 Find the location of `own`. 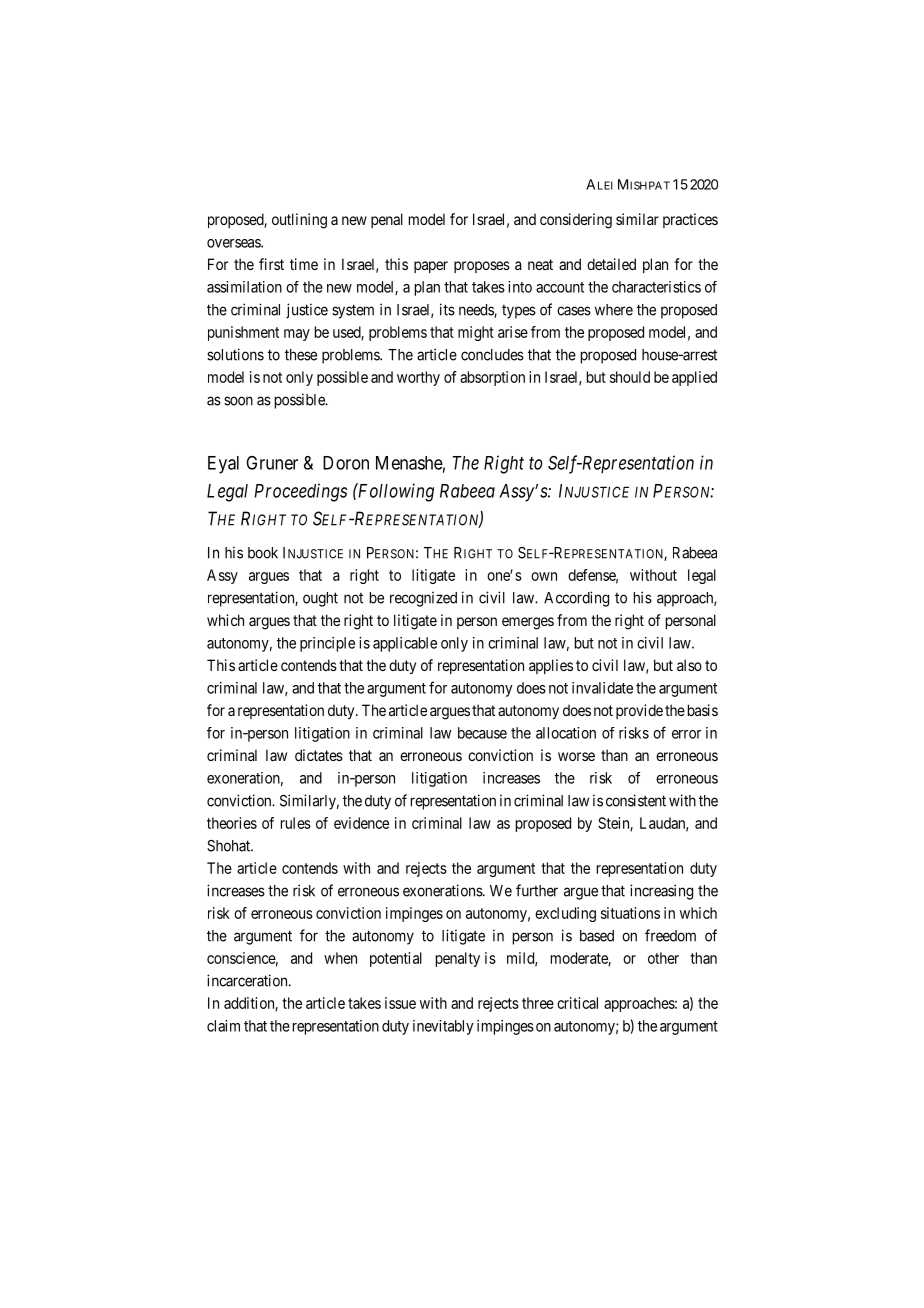

own is located at coordinates (544, 576).
